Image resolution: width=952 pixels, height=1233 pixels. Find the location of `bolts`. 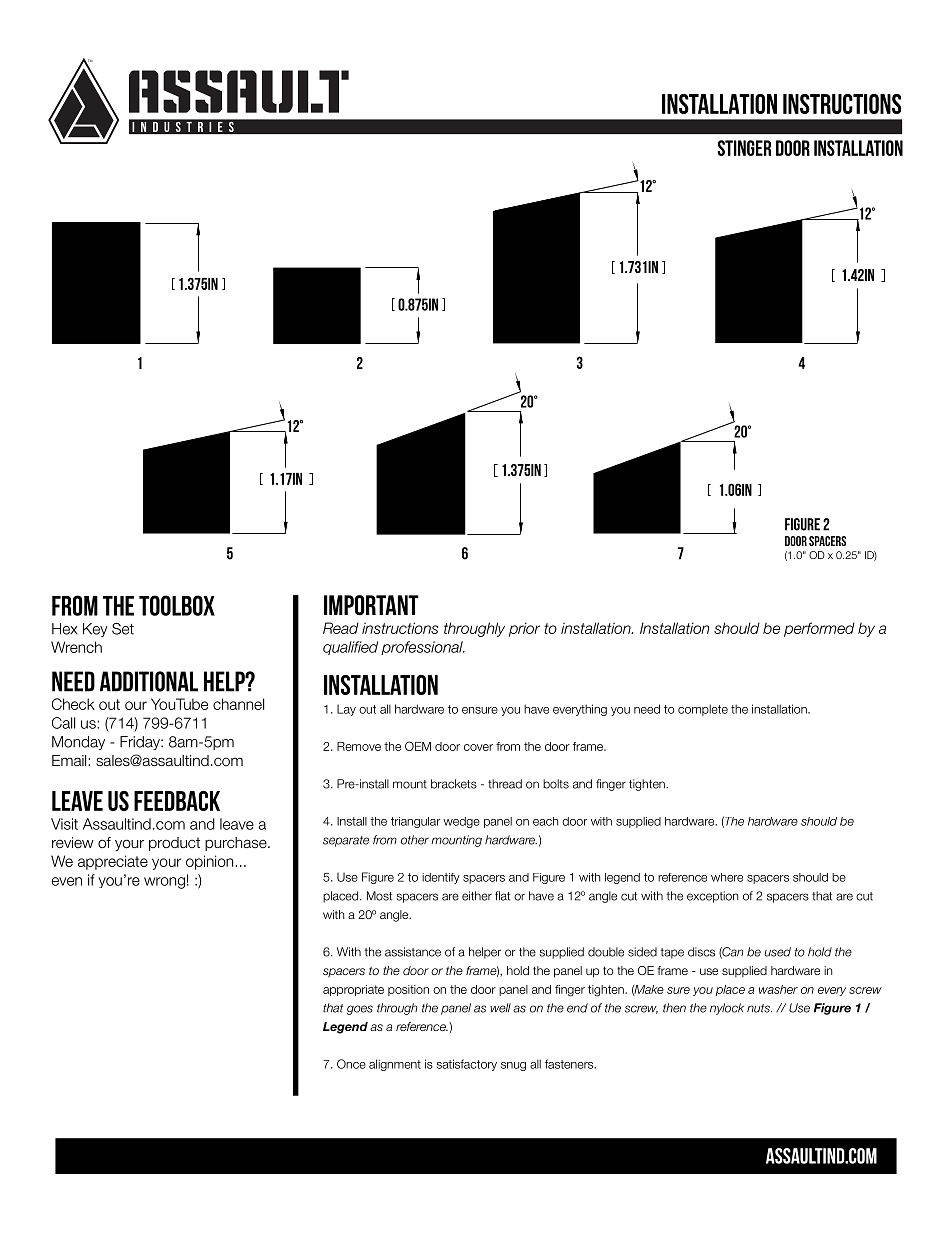

bolts is located at coordinates (556, 784).
